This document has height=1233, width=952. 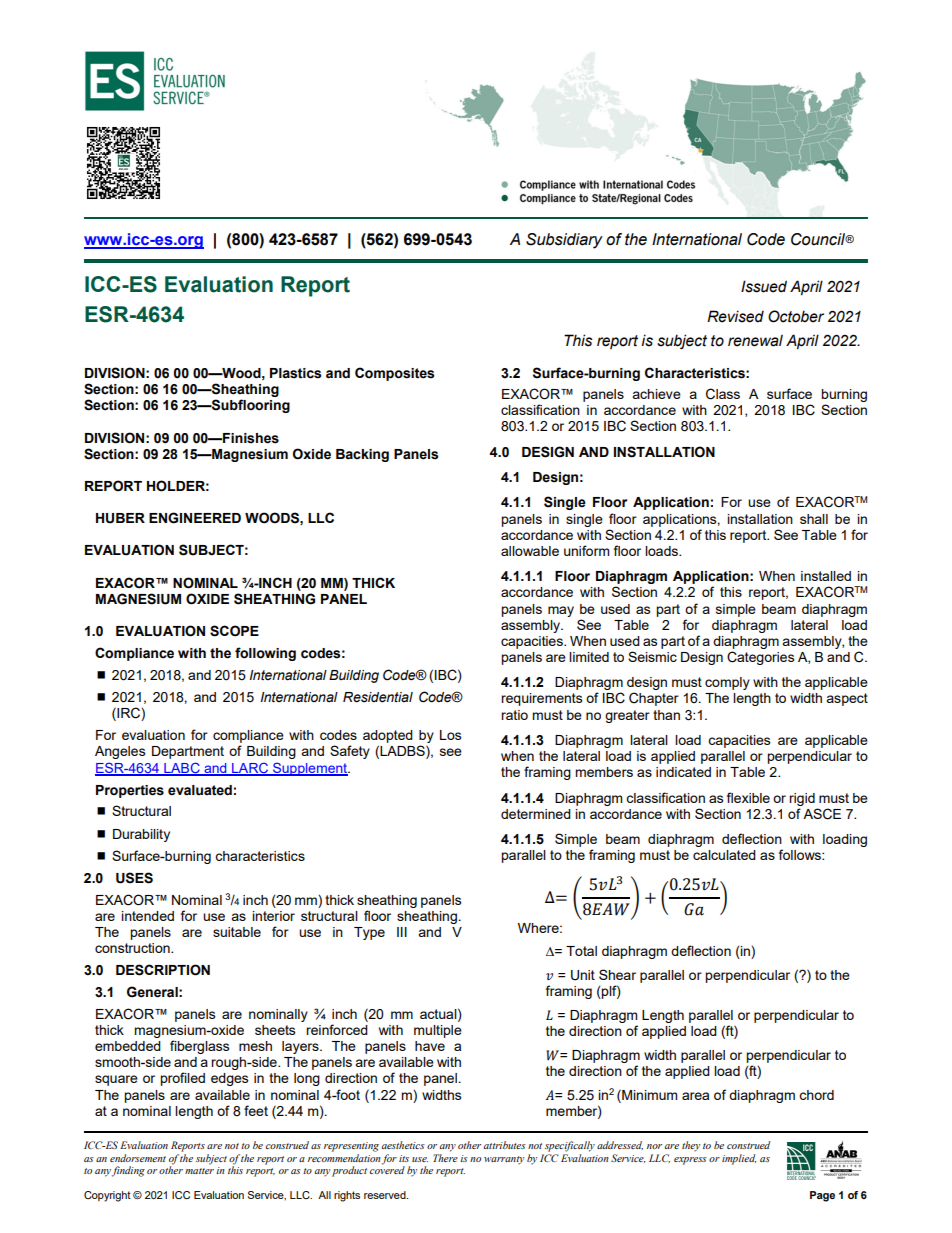 I want to click on allowable, so click(x=530, y=551).
